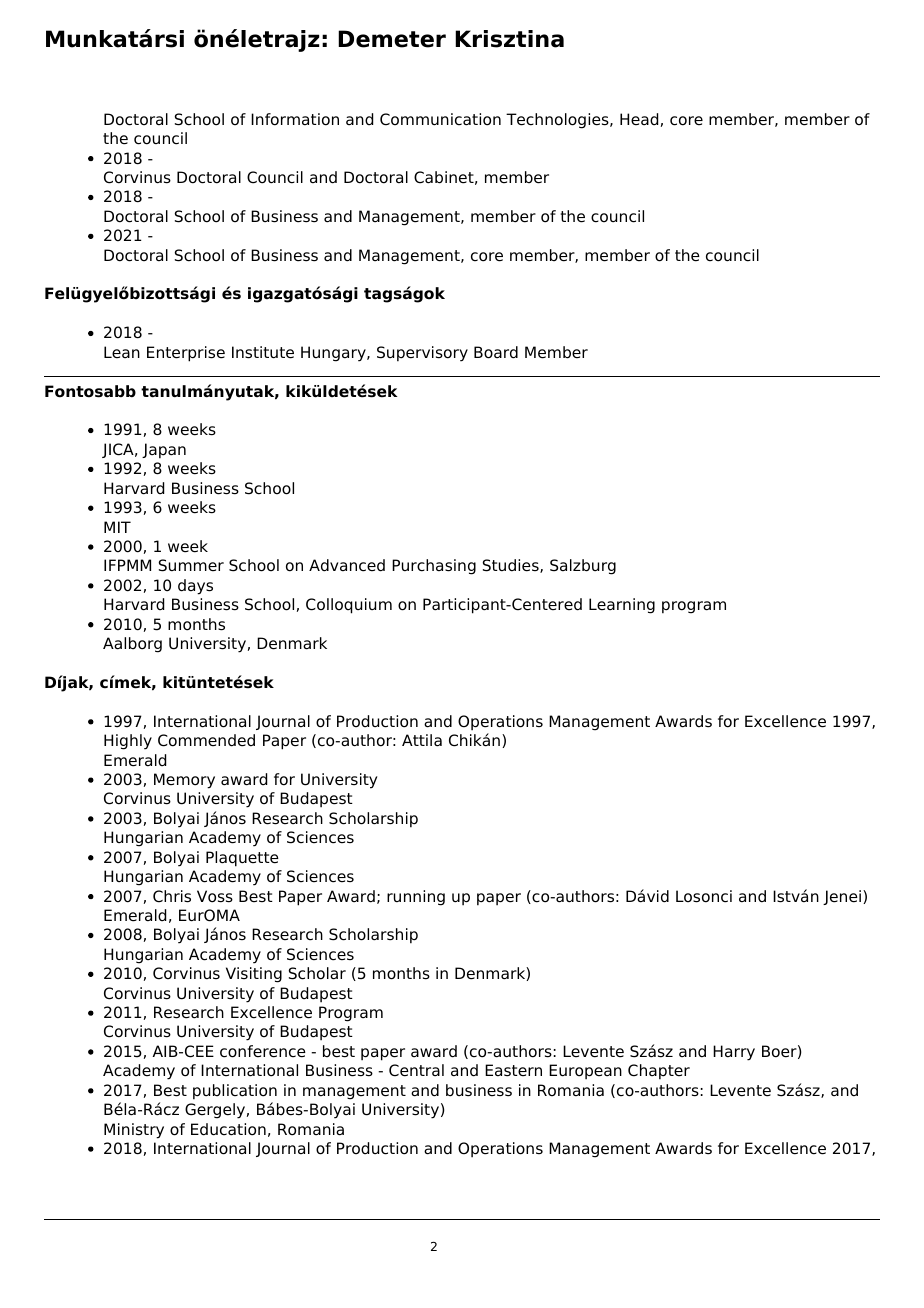  Describe the element at coordinates (392, 39) in the screenshot. I see `Demeter` at that location.
